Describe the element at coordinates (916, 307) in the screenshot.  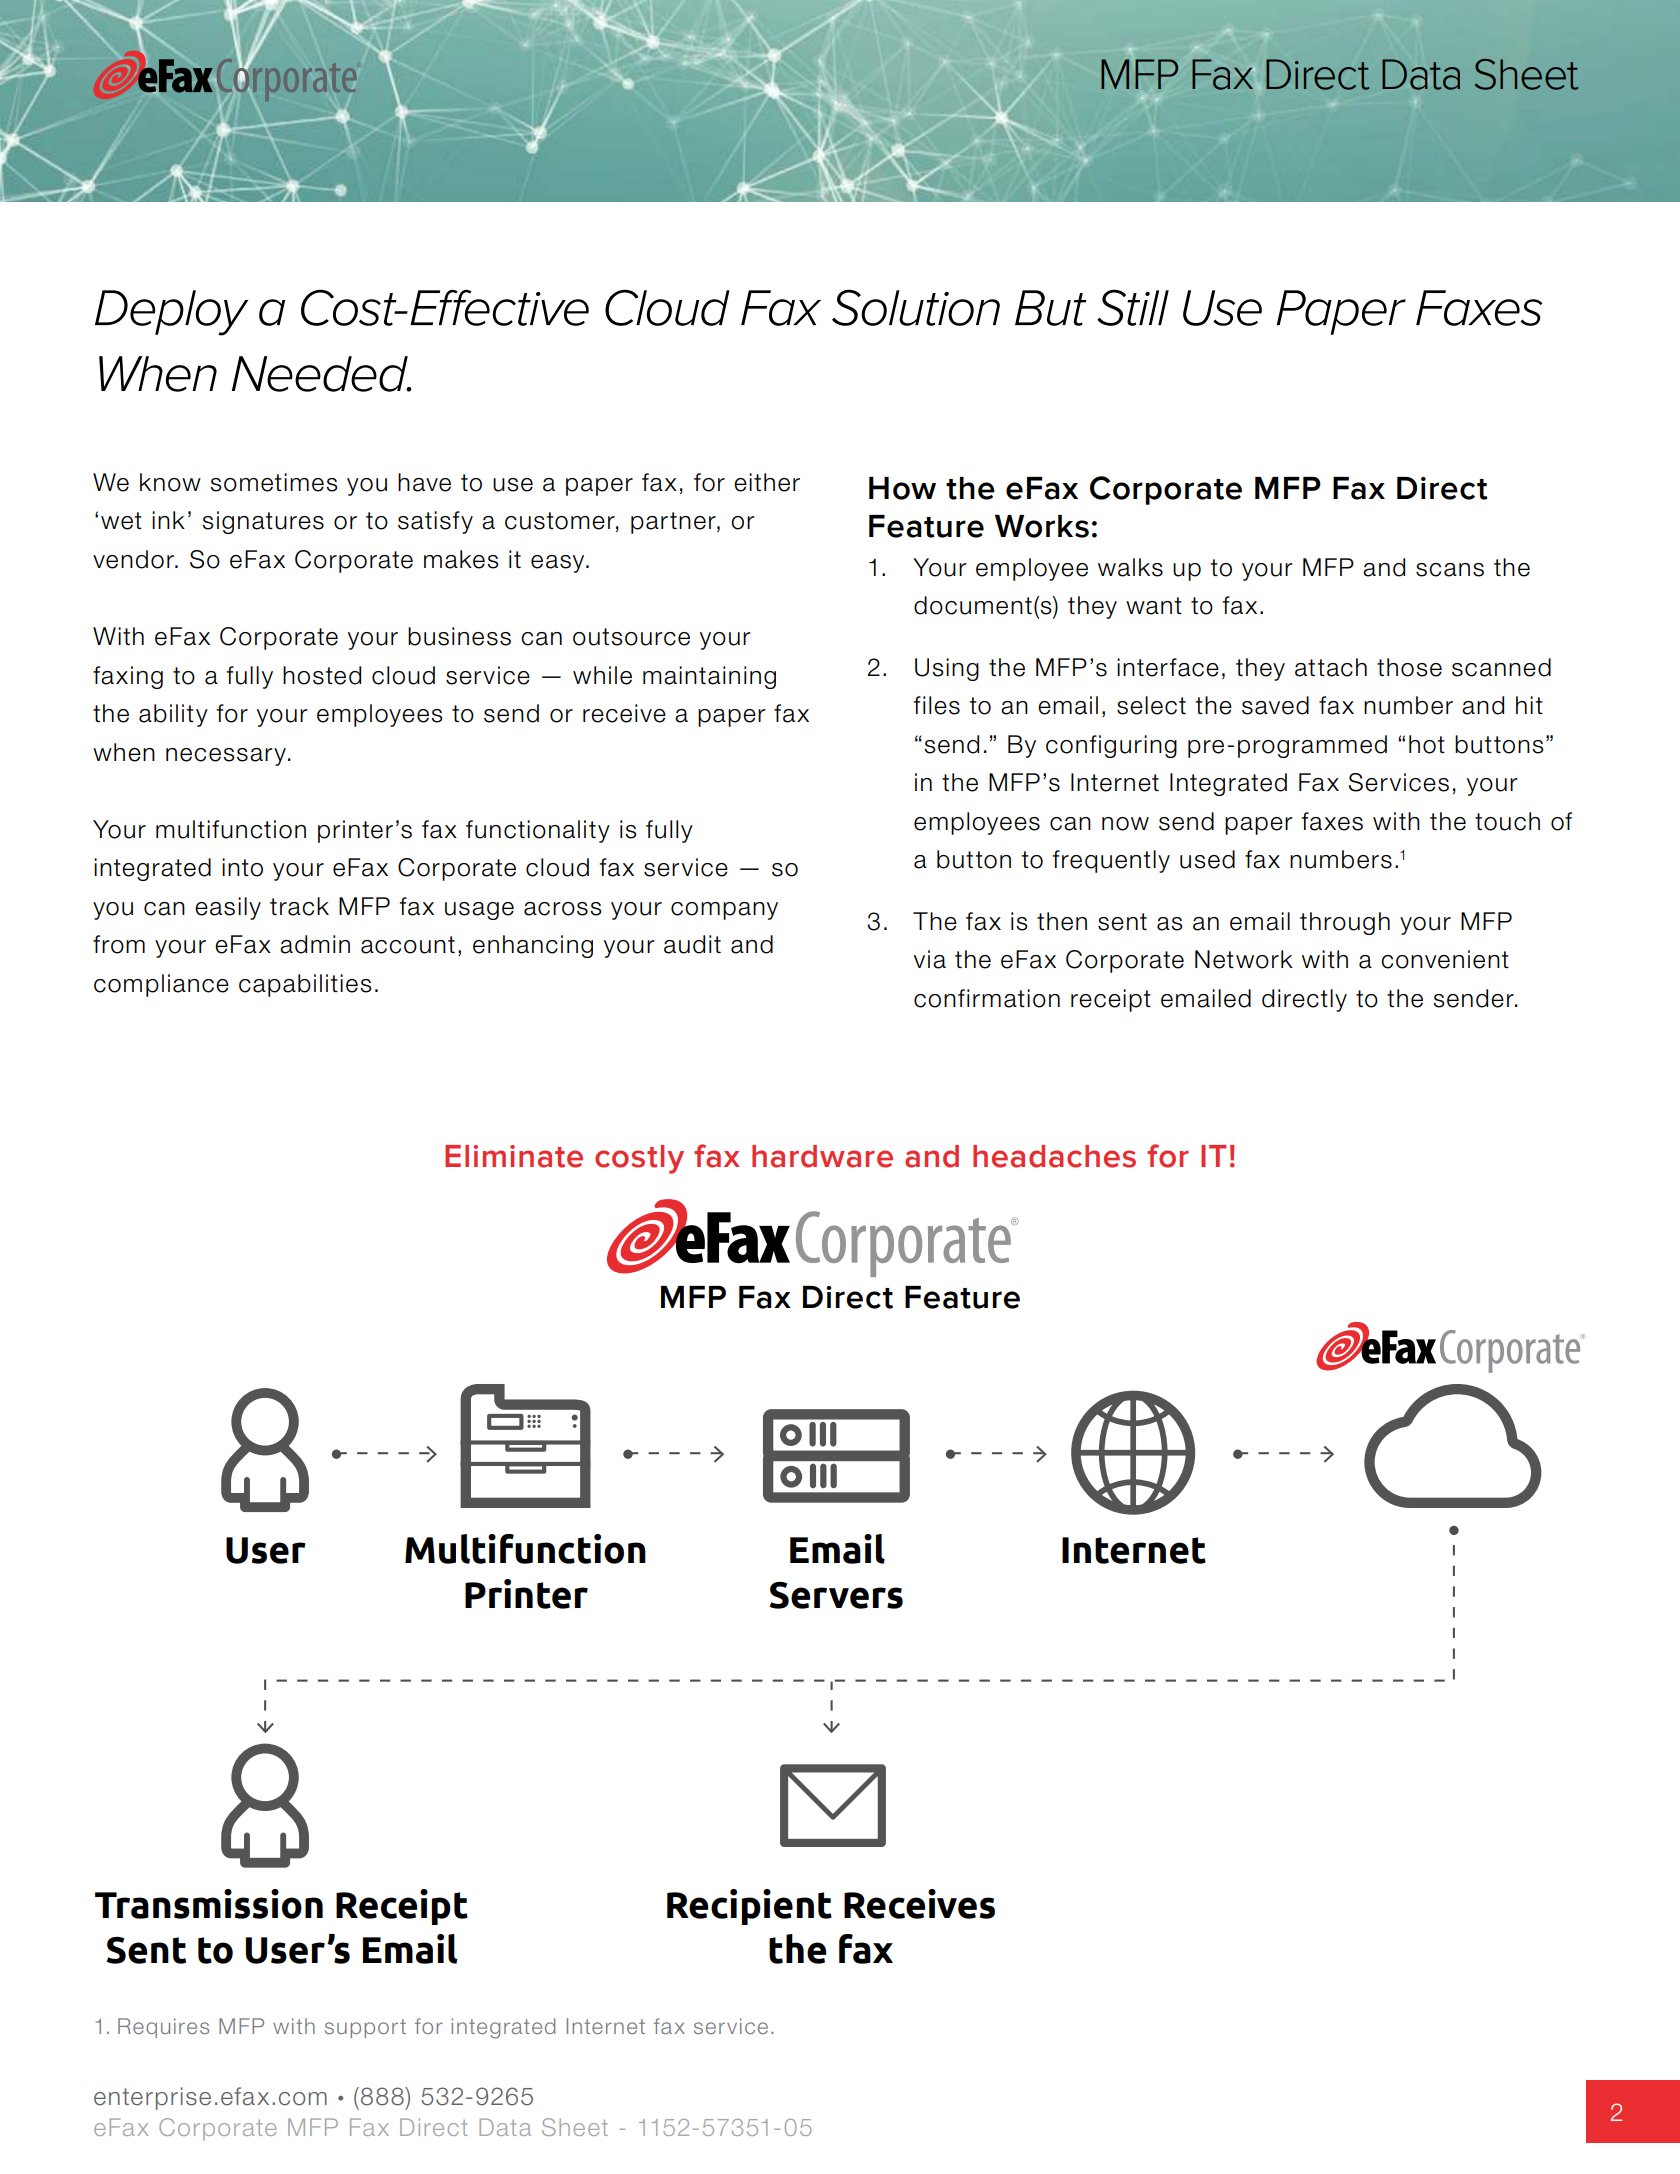
I see `Solution` at that location.
